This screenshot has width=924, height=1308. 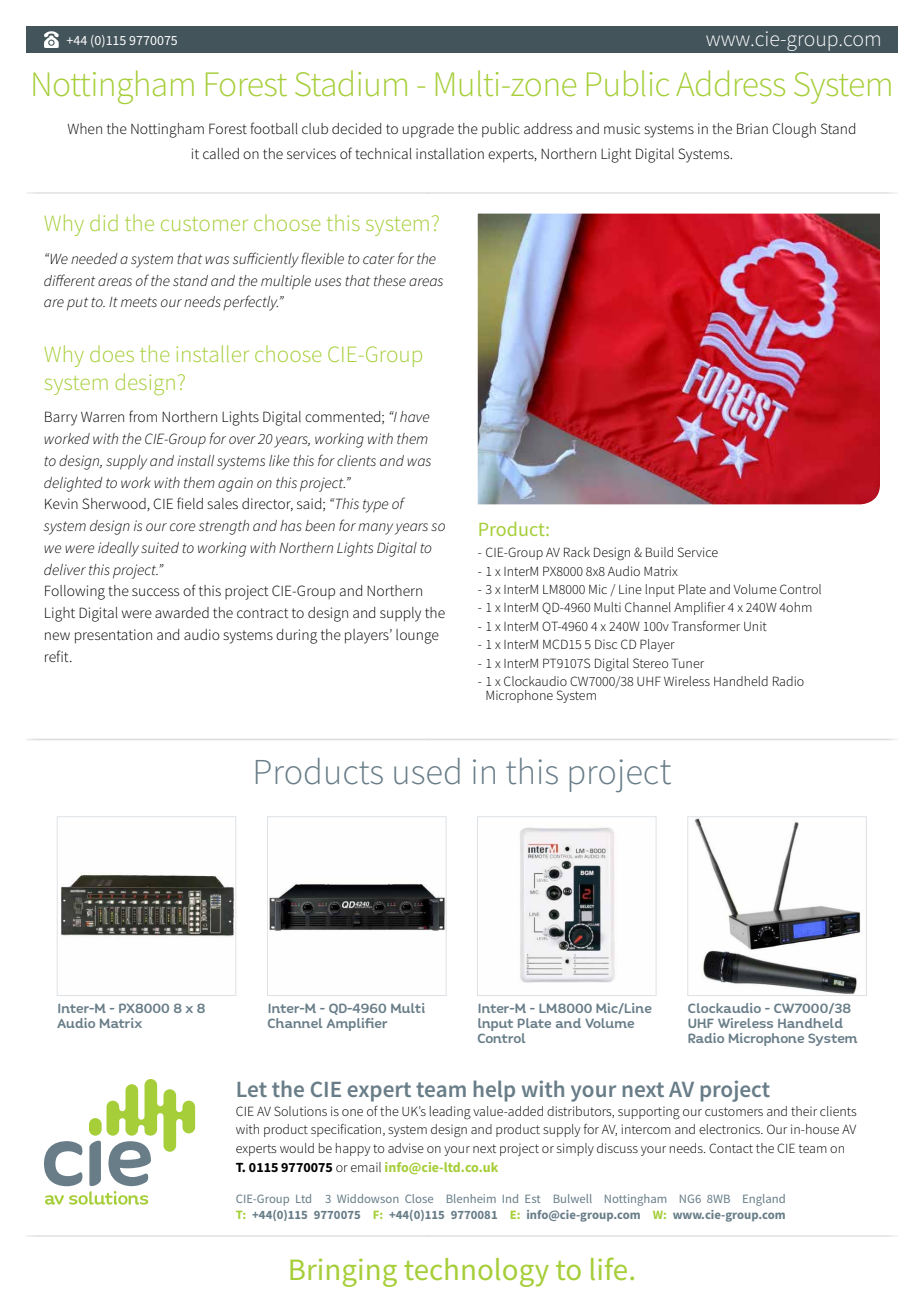 I want to click on presentation, so click(x=113, y=636).
